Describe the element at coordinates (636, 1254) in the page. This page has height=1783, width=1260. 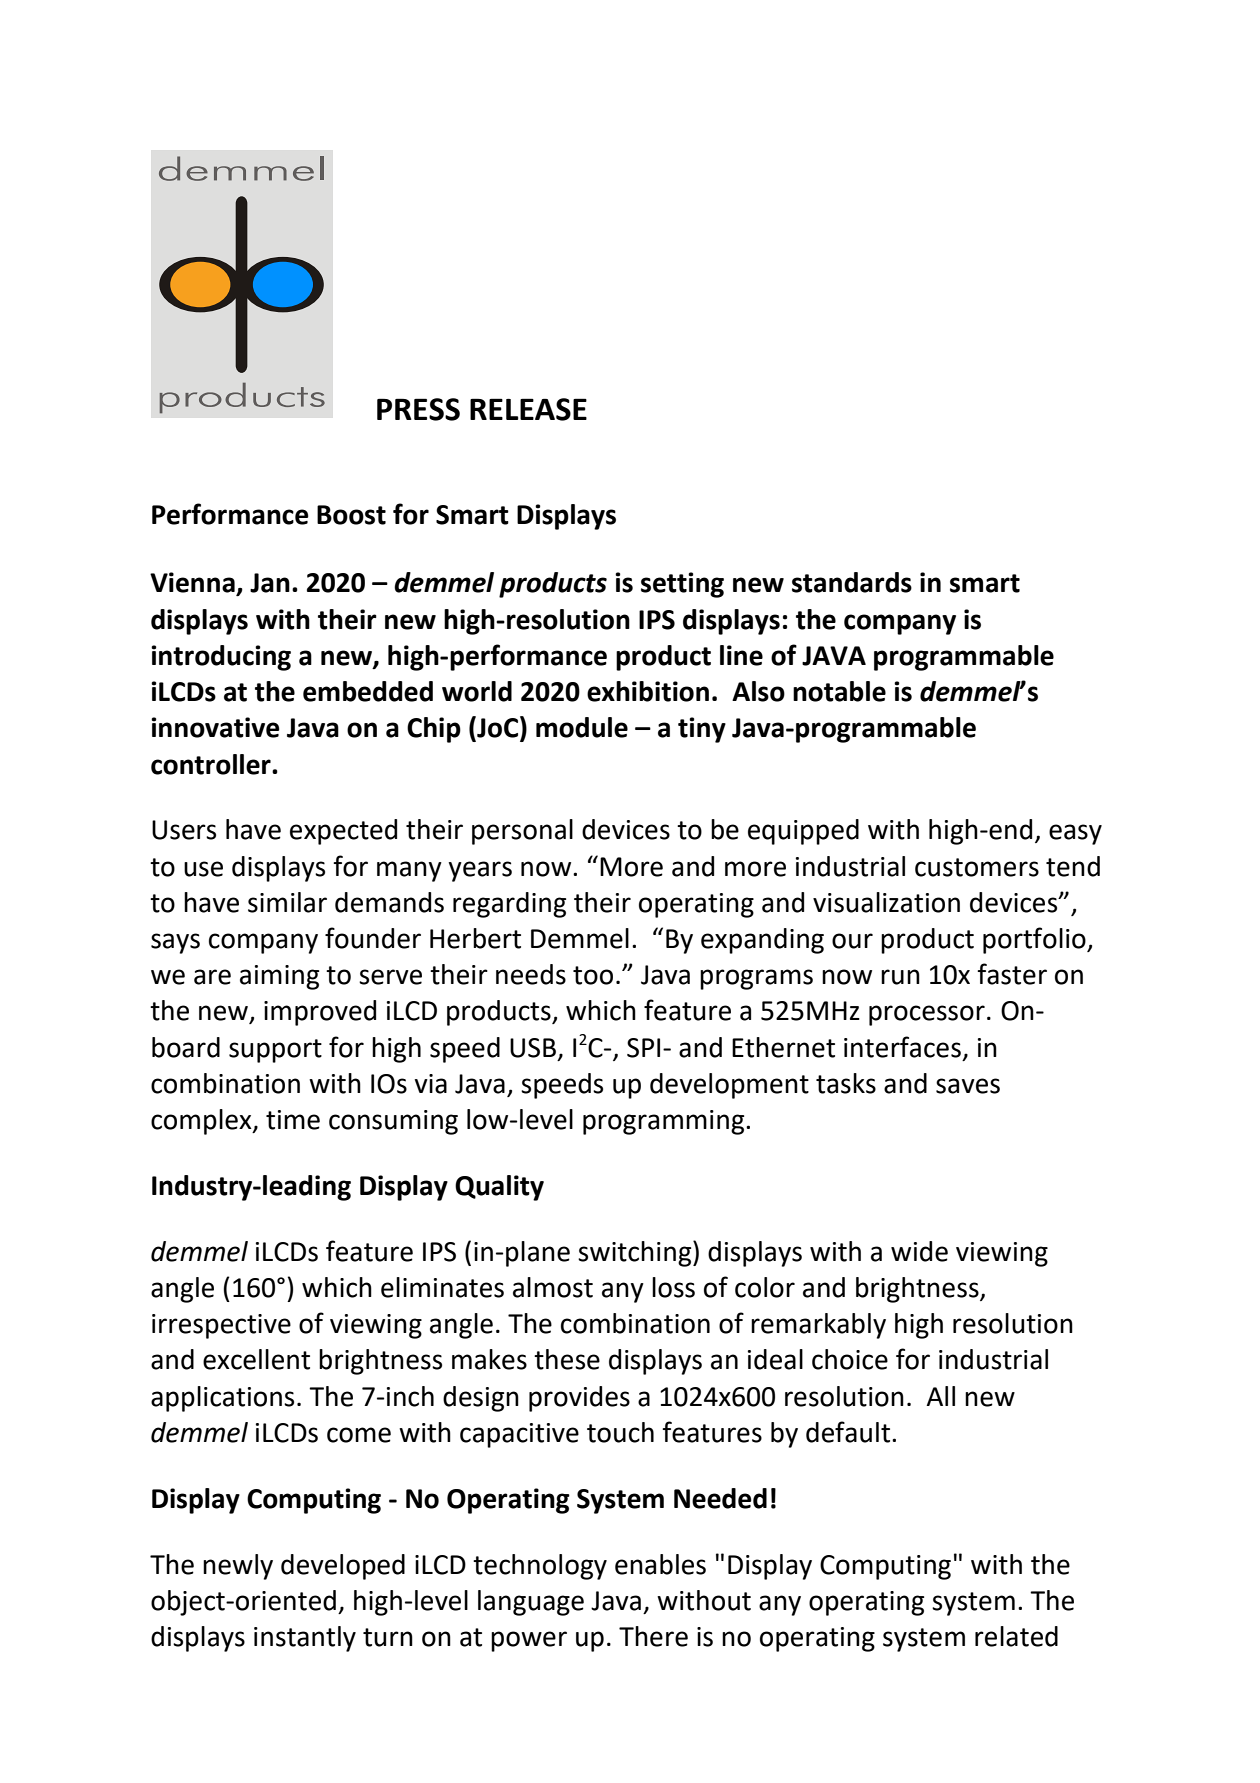
I see `switching` at that location.
